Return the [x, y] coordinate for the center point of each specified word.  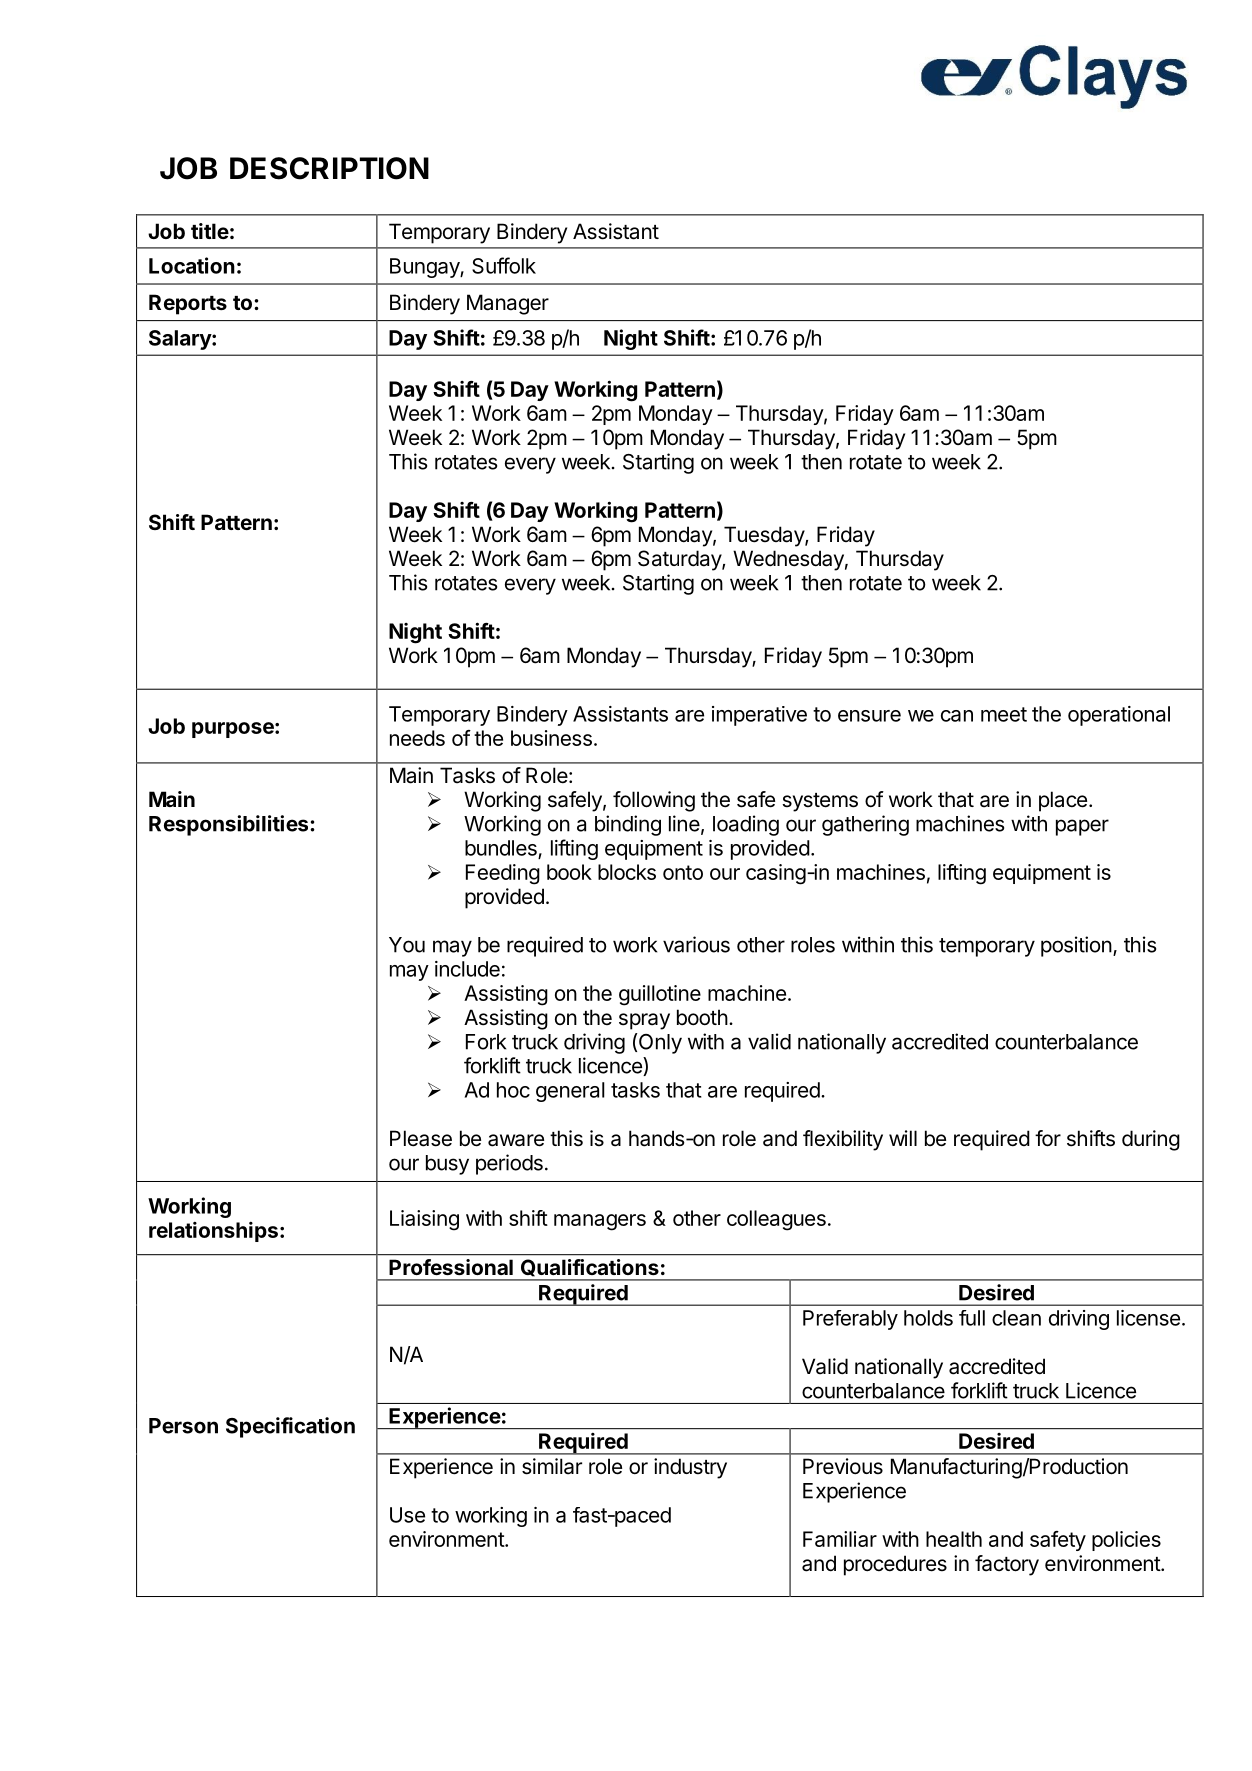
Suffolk [504, 265]
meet [1004, 714]
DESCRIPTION [329, 168]
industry [690, 1468]
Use [407, 1515]
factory [1007, 1565]
